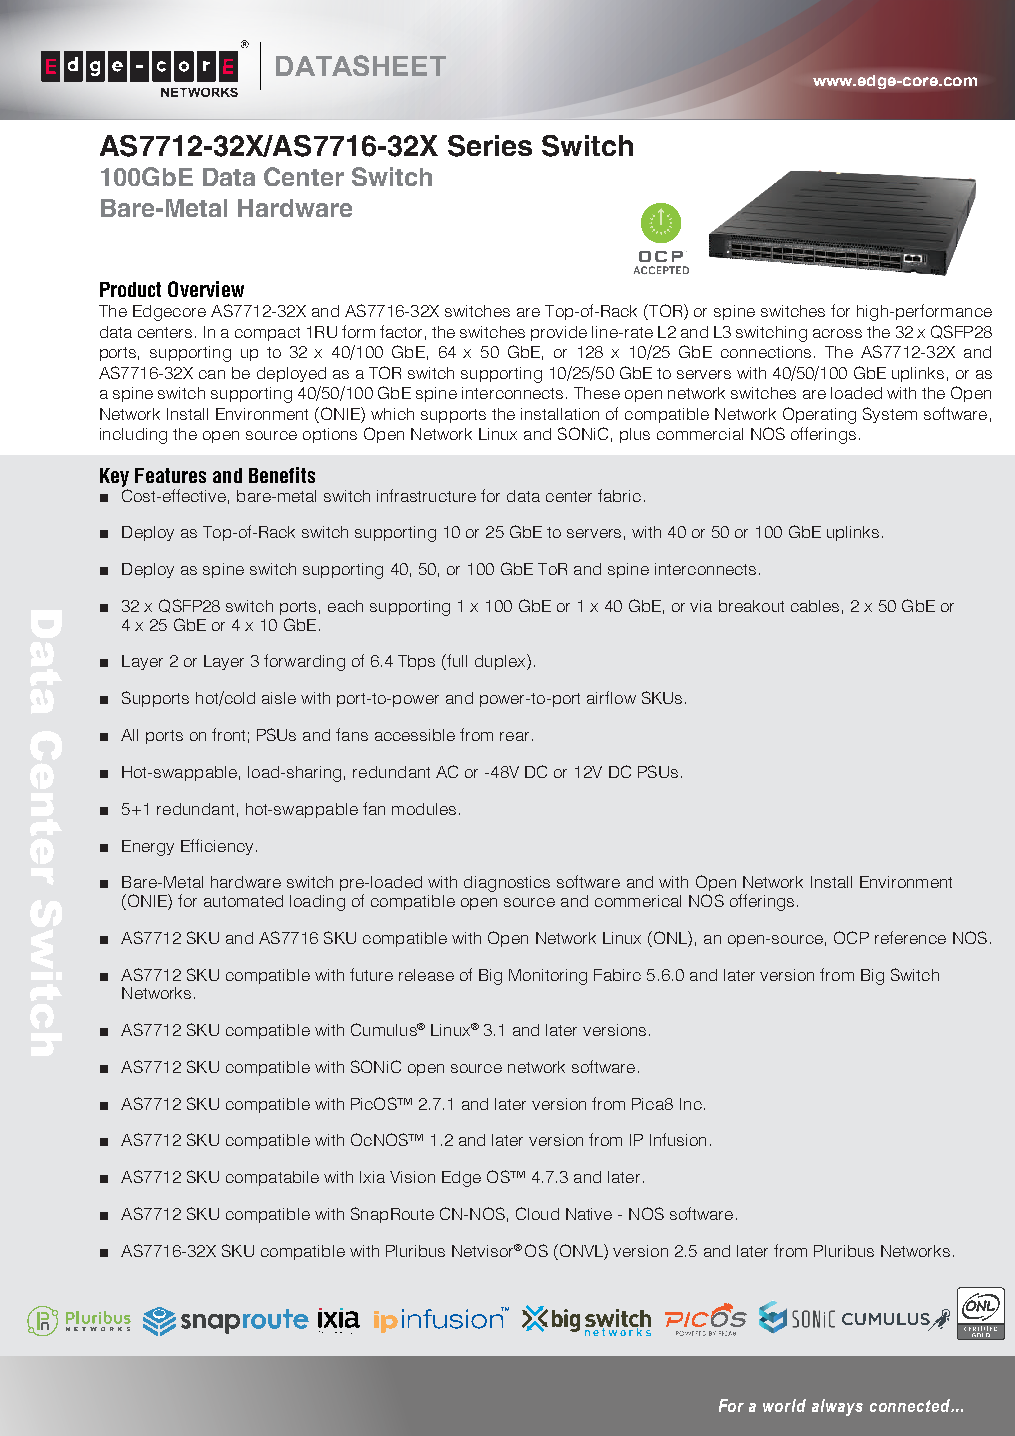 This image has width=1015, height=1436. What do you see at coordinates (206, 289) in the image?
I see `Overview` at bounding box center [206, 289].
